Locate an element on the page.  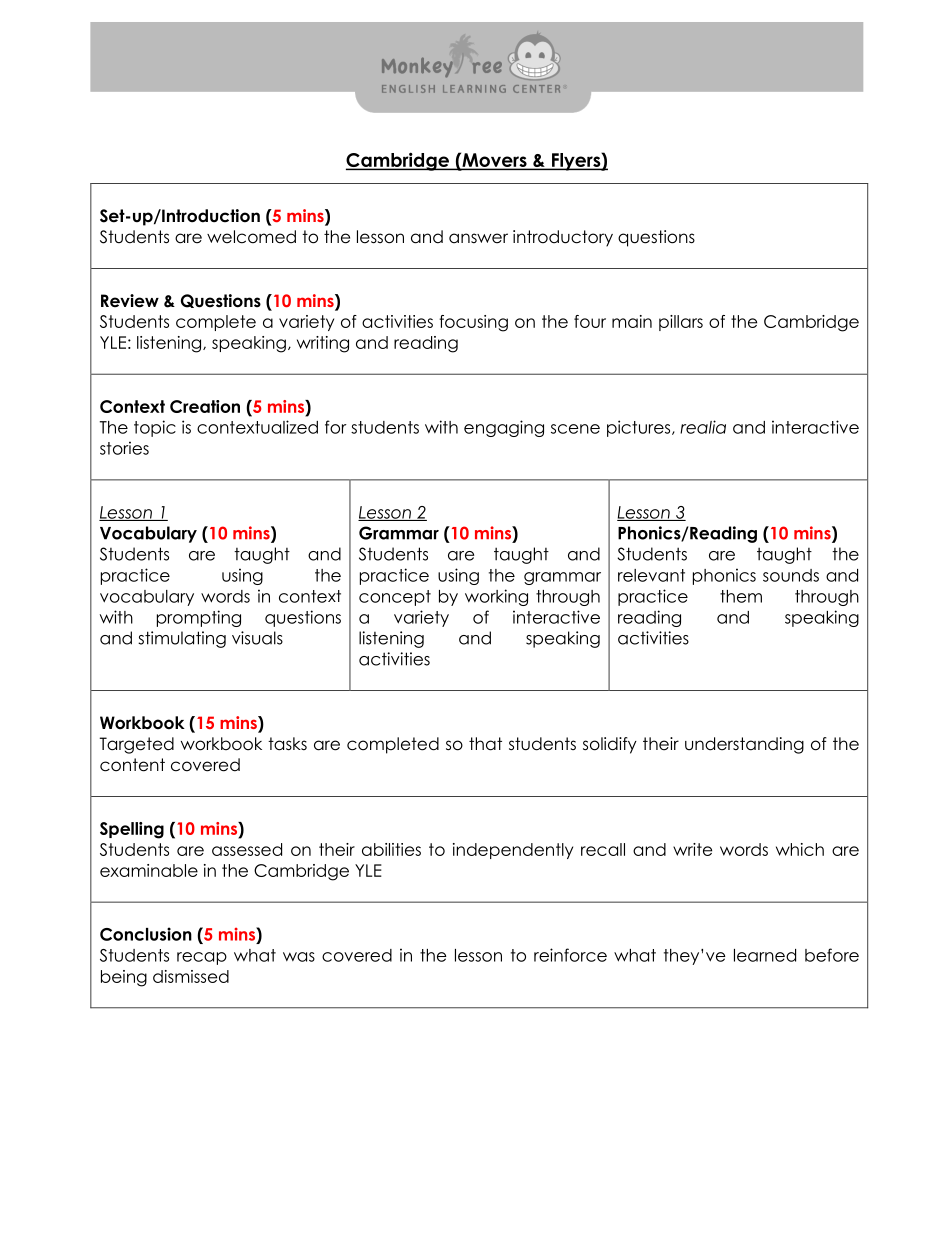
engaging is located at coordinates (504, 428).
